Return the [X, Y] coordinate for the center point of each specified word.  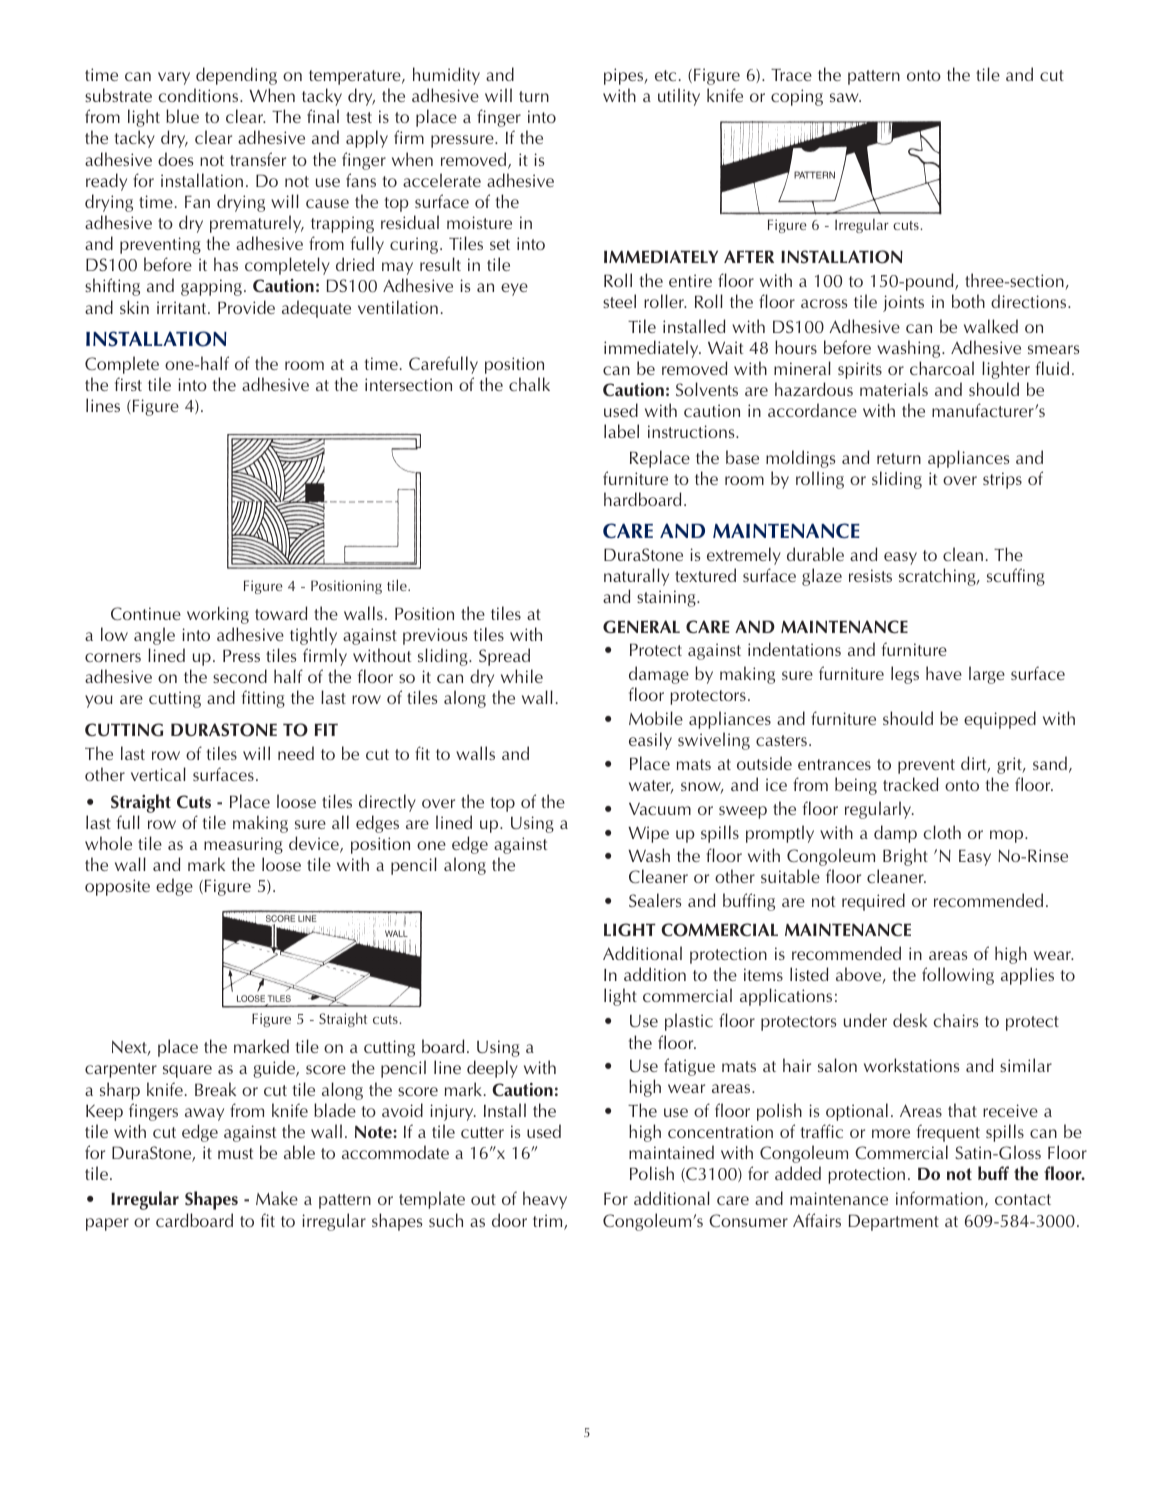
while [522, 676]
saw [845, 97]
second [240, 676]
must [235, 1153]
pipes [625, 76]
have [944, 673]
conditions [200, 95]
